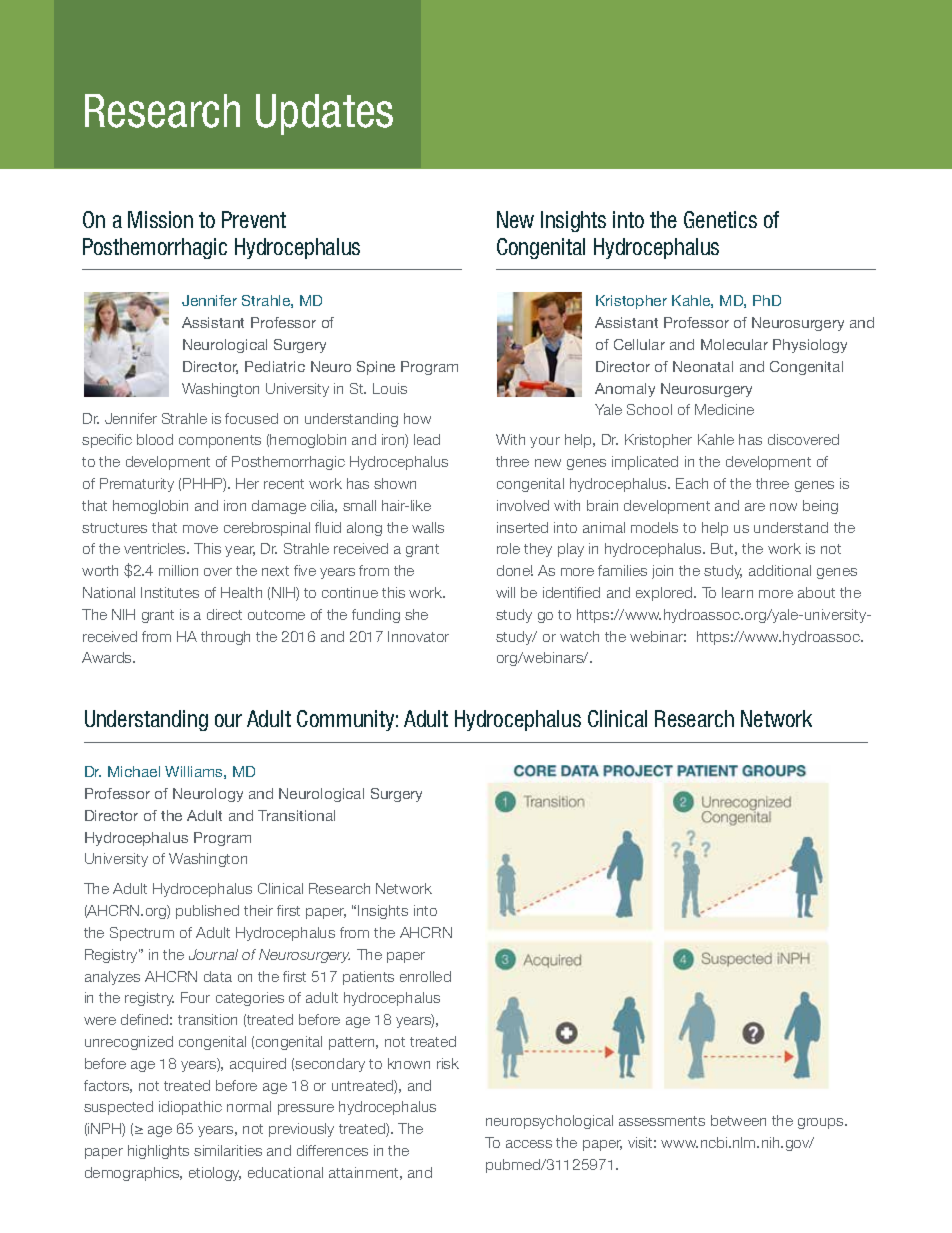 The width and height of the screenshot is (952, 1233). What do you see at coordinates (529, 1144) in the screenshot?
I see `access` at bounding box center [529, 1144].
